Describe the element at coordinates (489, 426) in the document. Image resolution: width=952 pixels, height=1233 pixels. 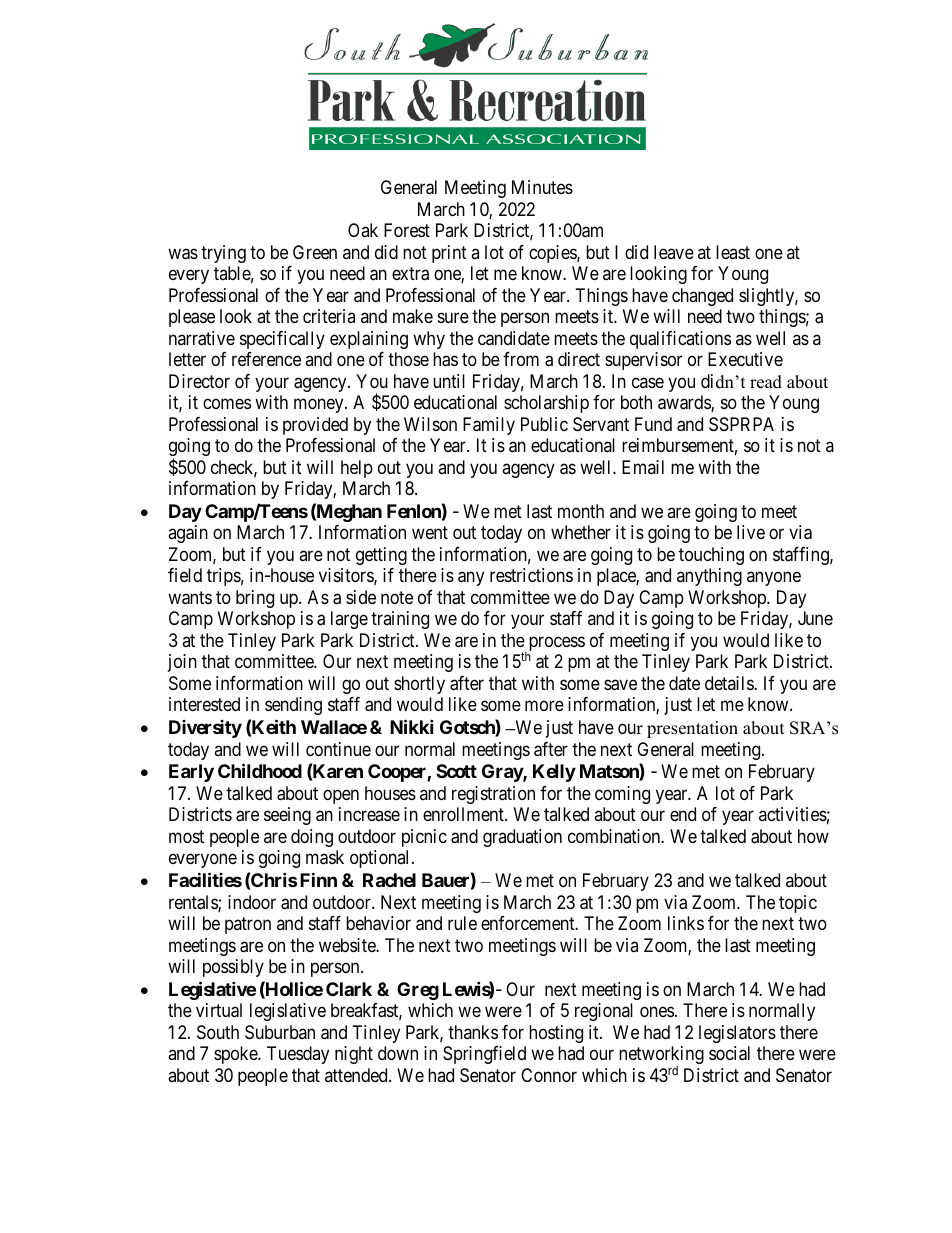
I see `Family` at that location.
